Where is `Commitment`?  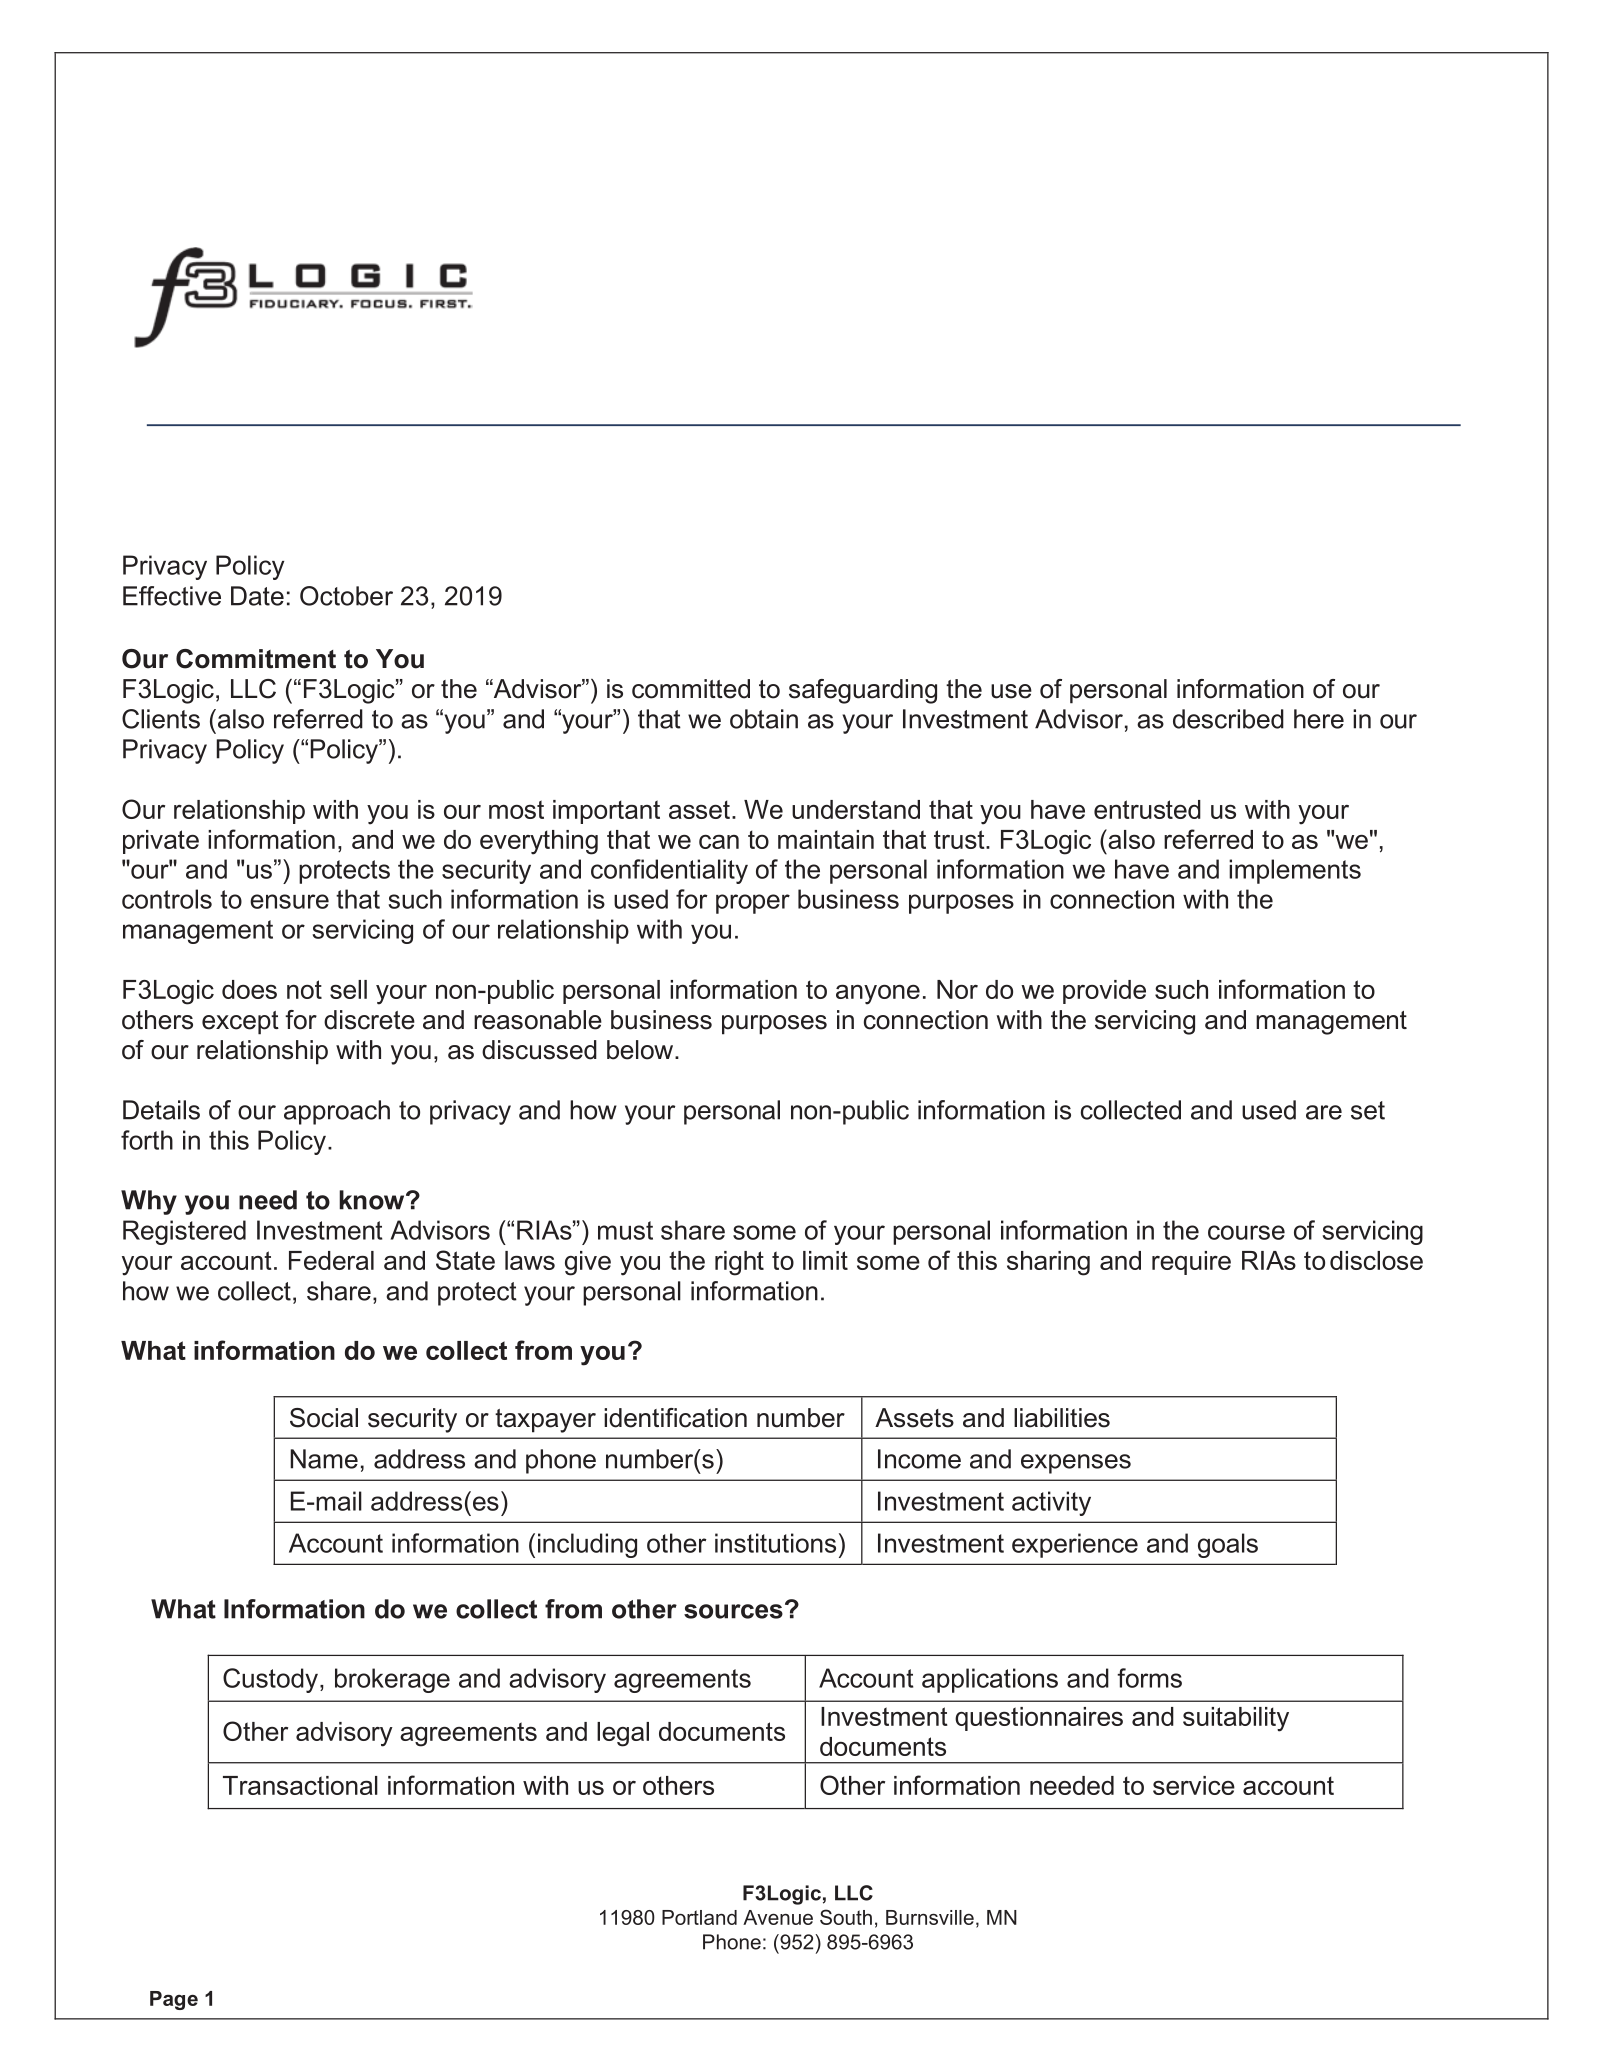 Commitment is located at coordinates (256, 659).
